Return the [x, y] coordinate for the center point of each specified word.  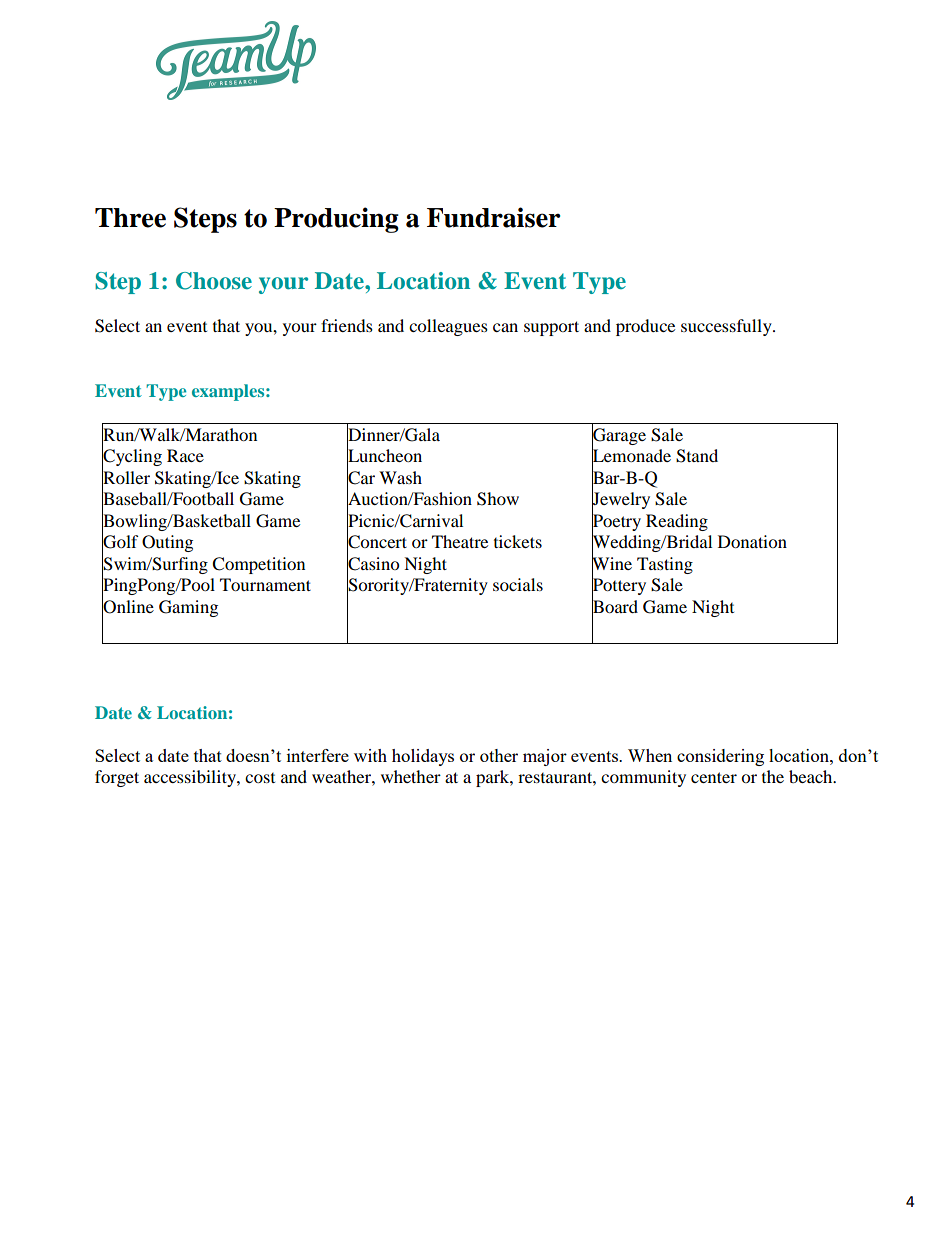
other [499, 755]
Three [130, 218]
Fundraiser [494, 217]
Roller [126, 477]
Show [498, 499]
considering [720, 757]
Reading [677, 522]
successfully [727, 327]
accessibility [191, 778]
